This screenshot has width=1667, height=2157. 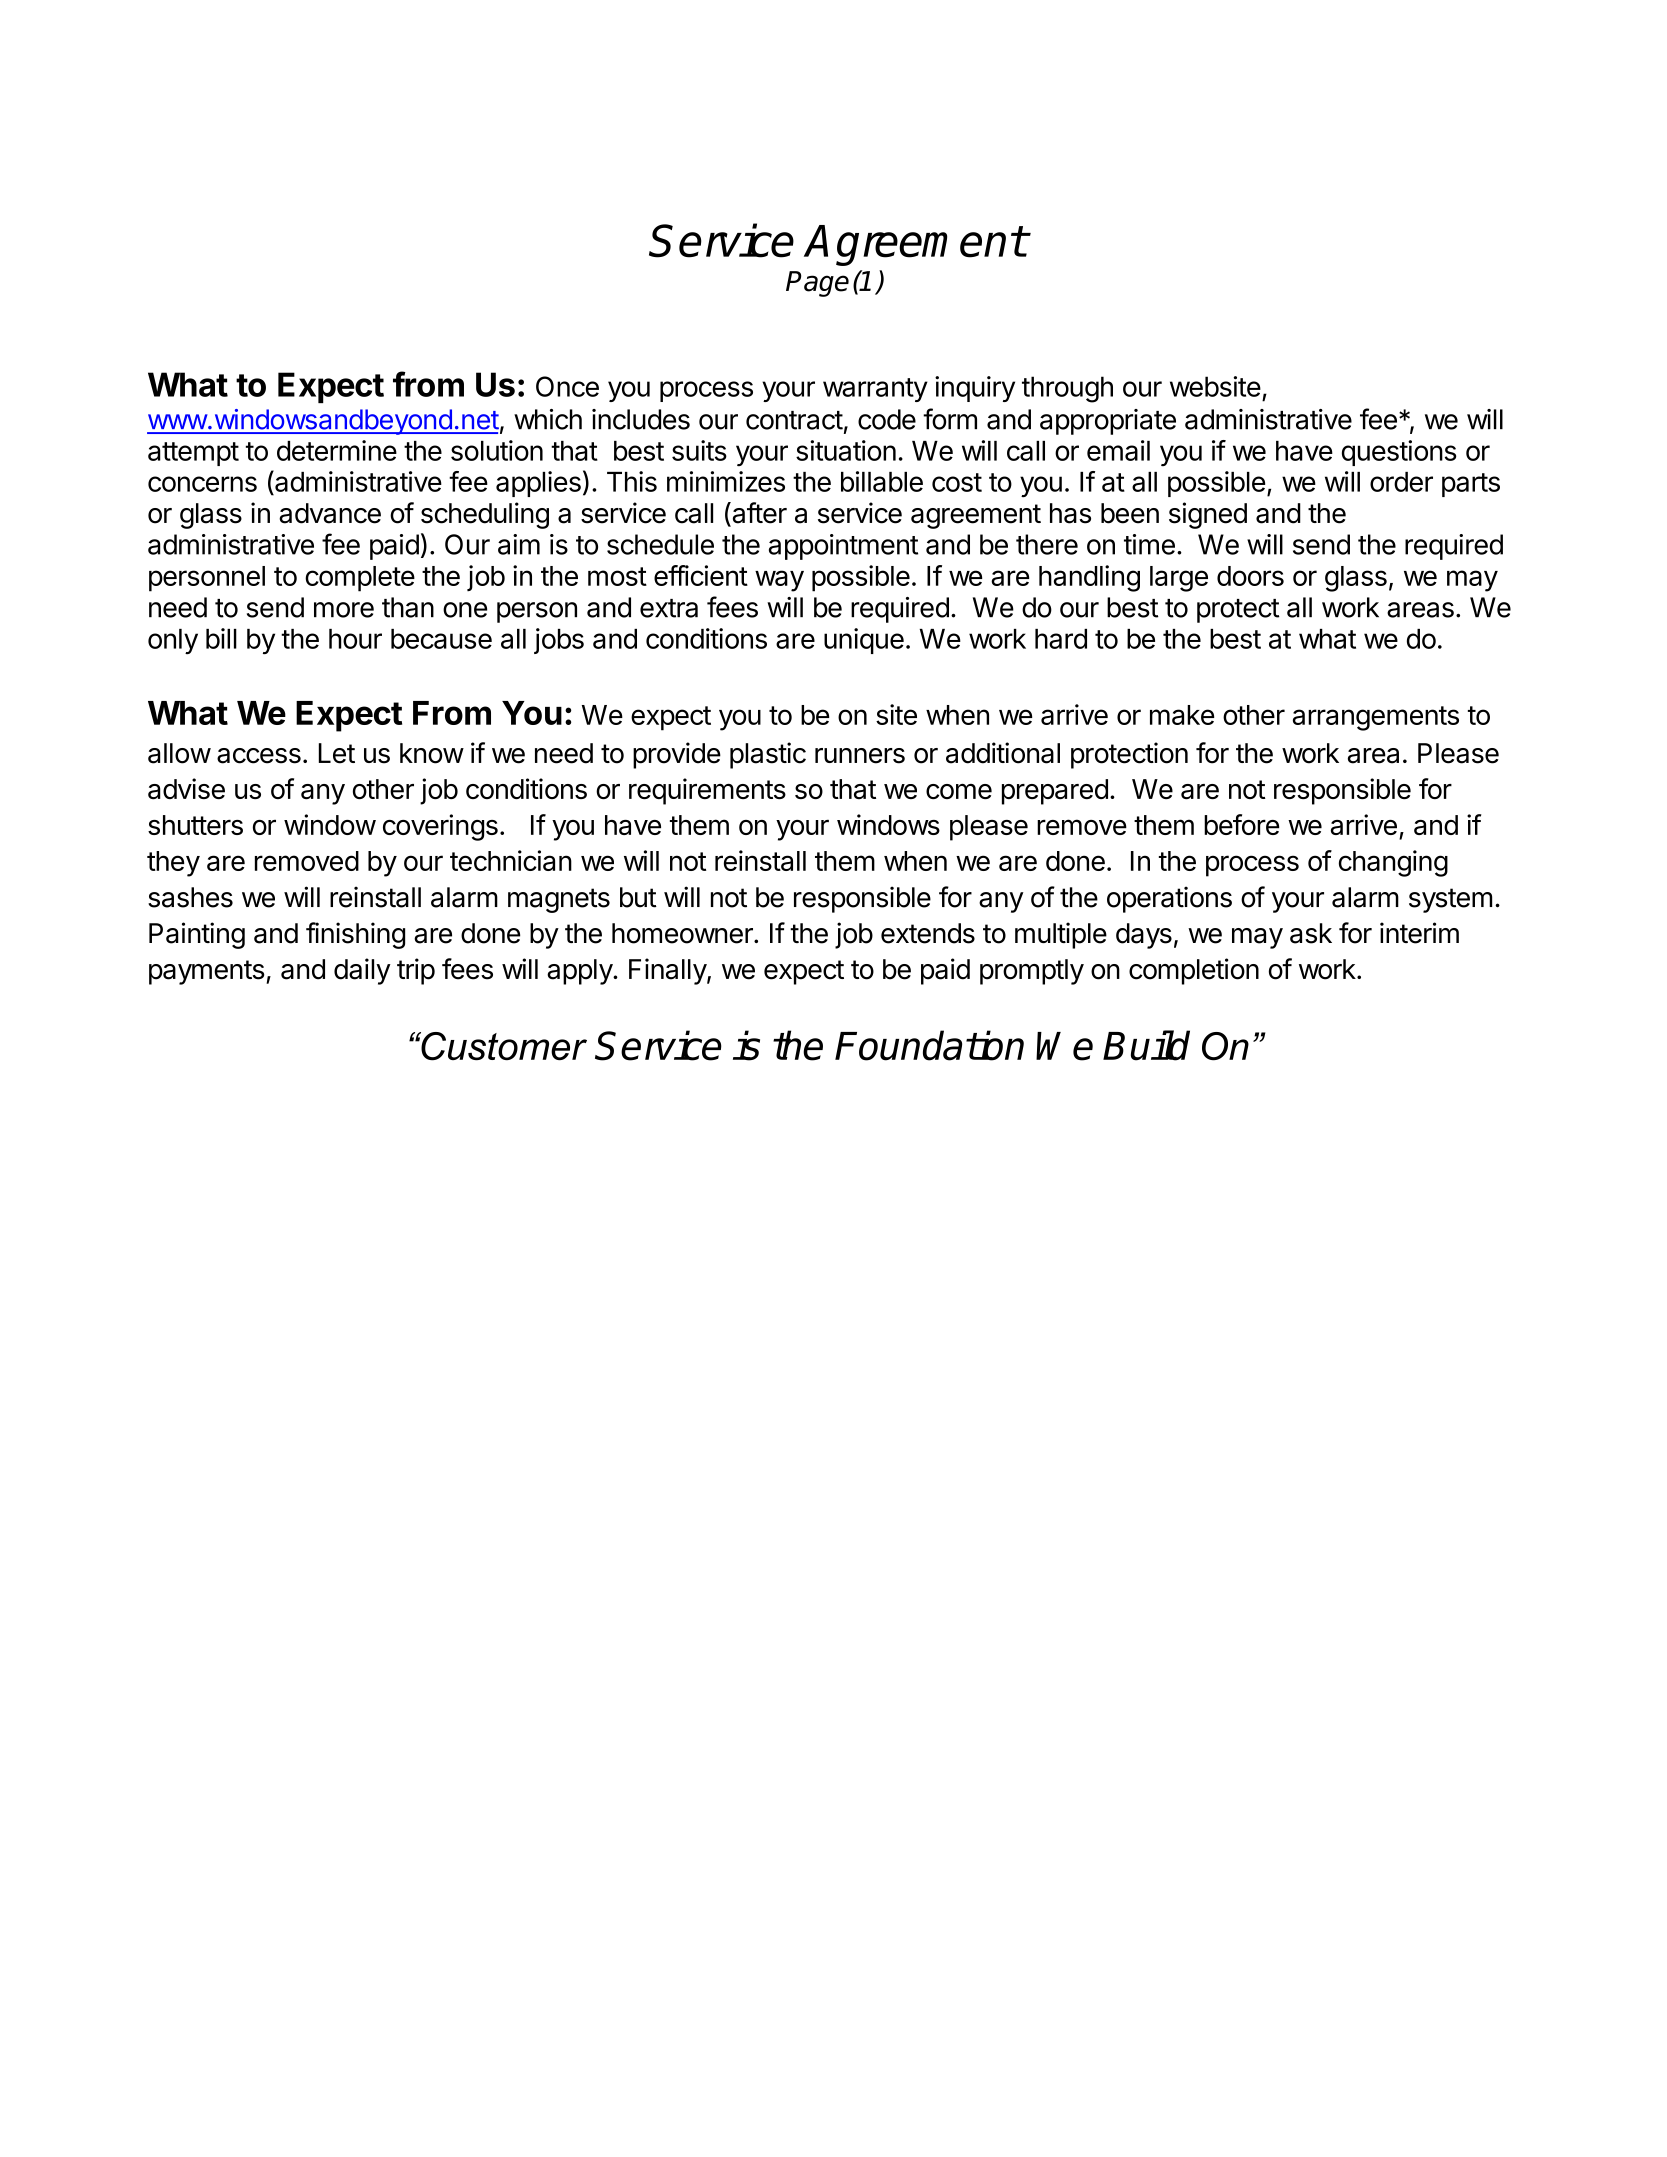 I want to click on contract, so click(x=794, y=420).
